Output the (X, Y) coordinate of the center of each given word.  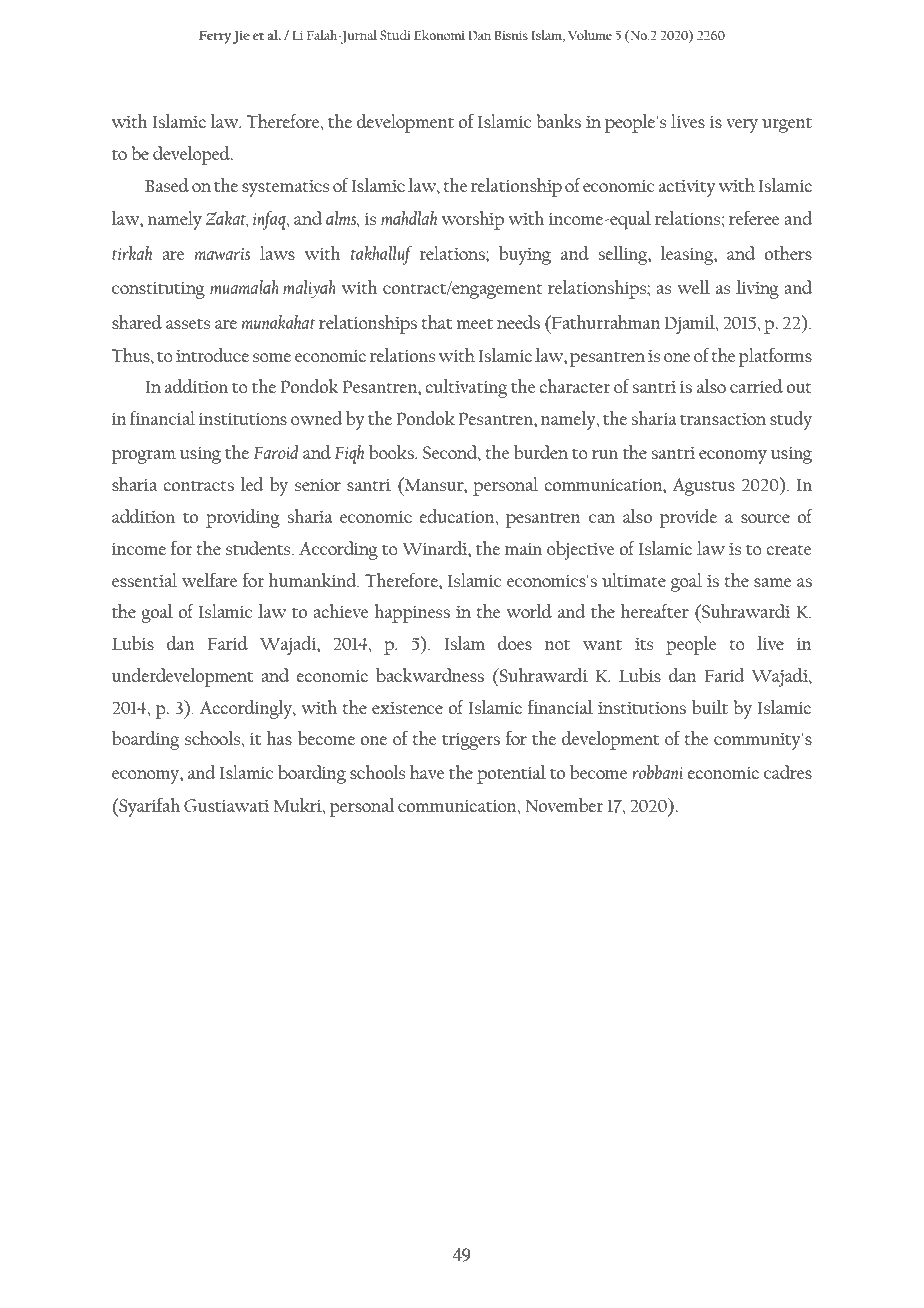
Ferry (216, 37)
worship (473, 220)
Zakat (227, 219)
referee (754, 218)
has (279, 738)
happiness (412, 613)
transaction (723, 419)
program (144, 457)
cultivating (466, 388)
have (427, 772)
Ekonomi (439, 35)
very (742, 126)
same (772, 582)
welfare (209, 580)
